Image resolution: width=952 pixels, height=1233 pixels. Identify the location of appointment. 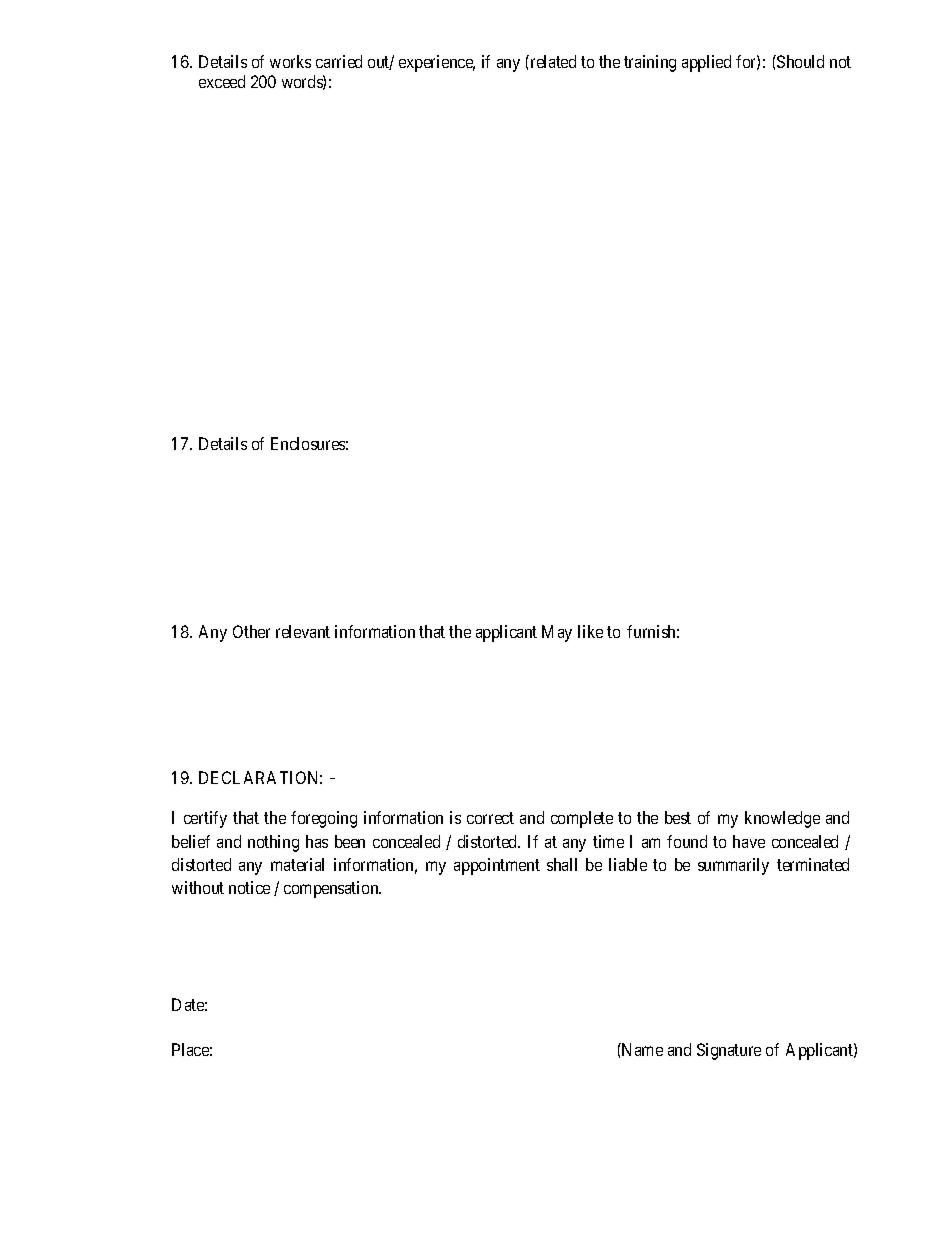
(497, 866).
